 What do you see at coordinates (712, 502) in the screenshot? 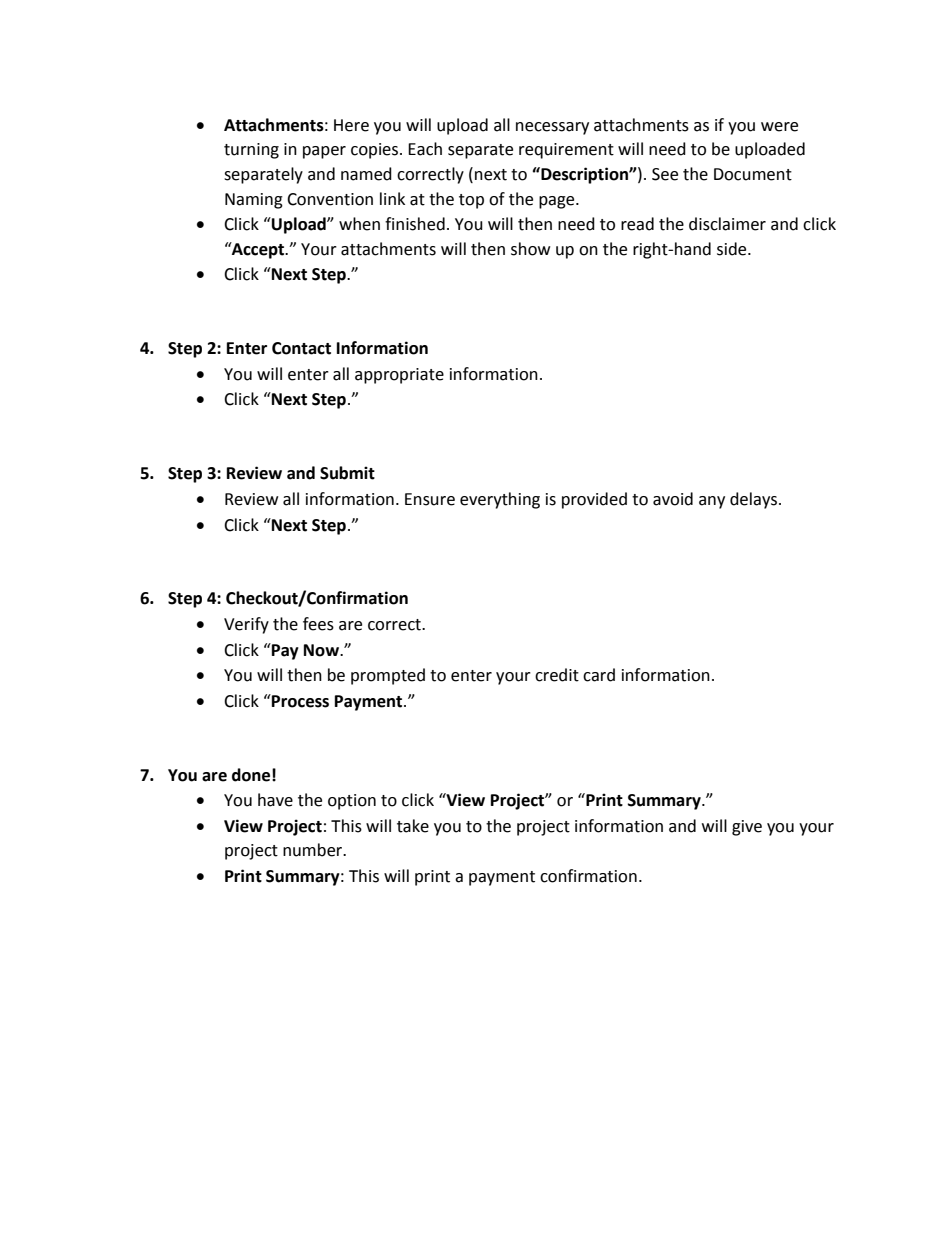
I see `any` at bounding box center [712, 502].
